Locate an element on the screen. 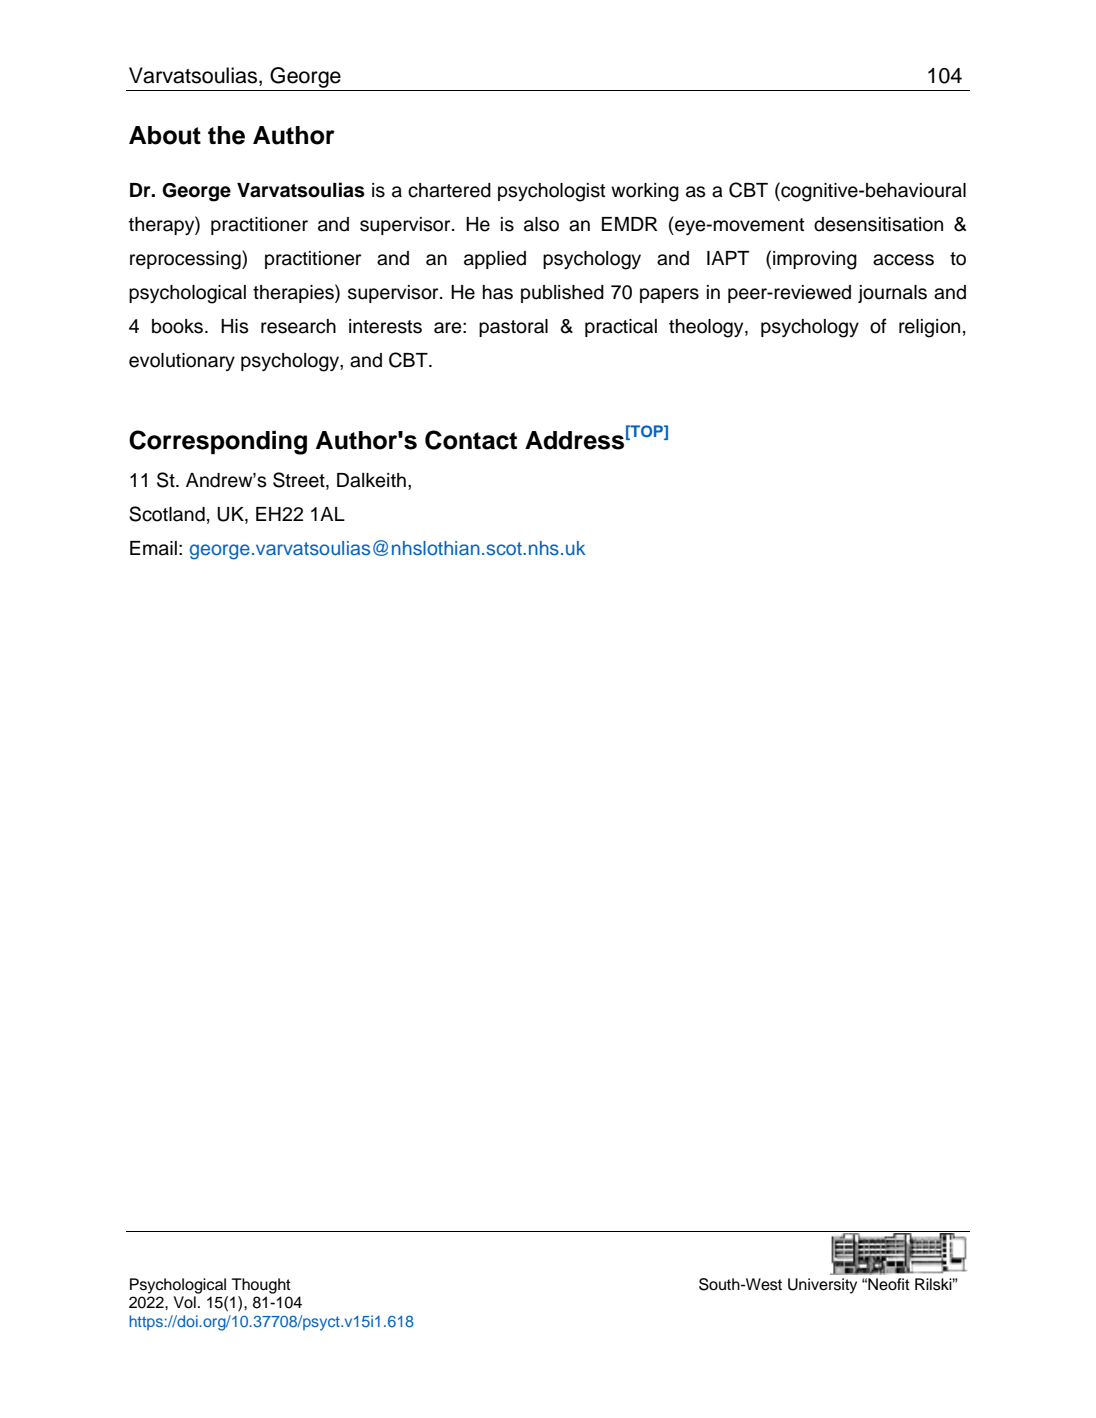 The image size is (1096, 1418). About is located at coordinates (165, 135).
